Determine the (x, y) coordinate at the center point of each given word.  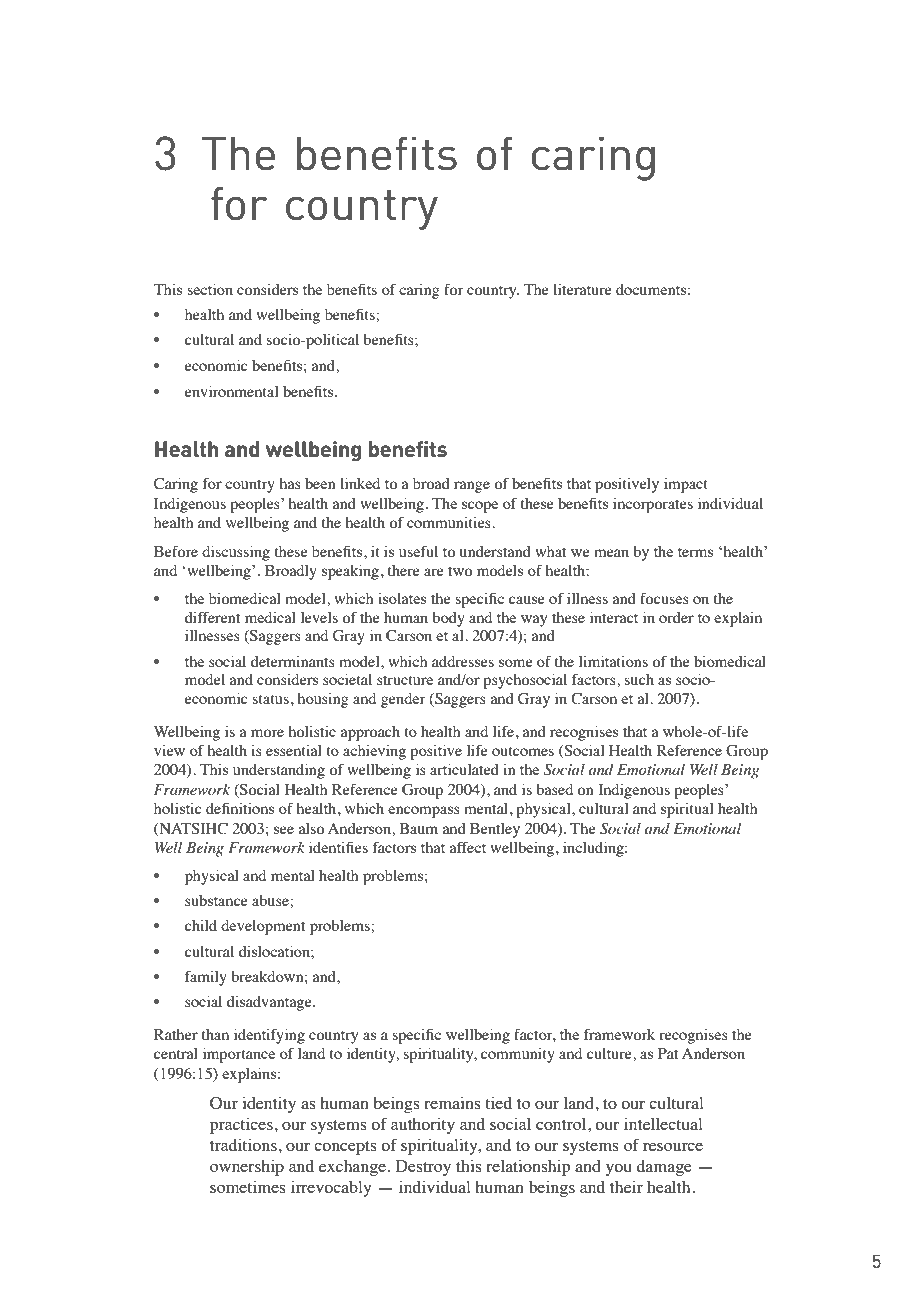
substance (216, 900)
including (594, 849)
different (212, 617)
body (448, 619)
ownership (247, 1167)
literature (582, 289)
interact (614, 617)
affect (468, 847)
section (210, 289)
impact (686, 485)
